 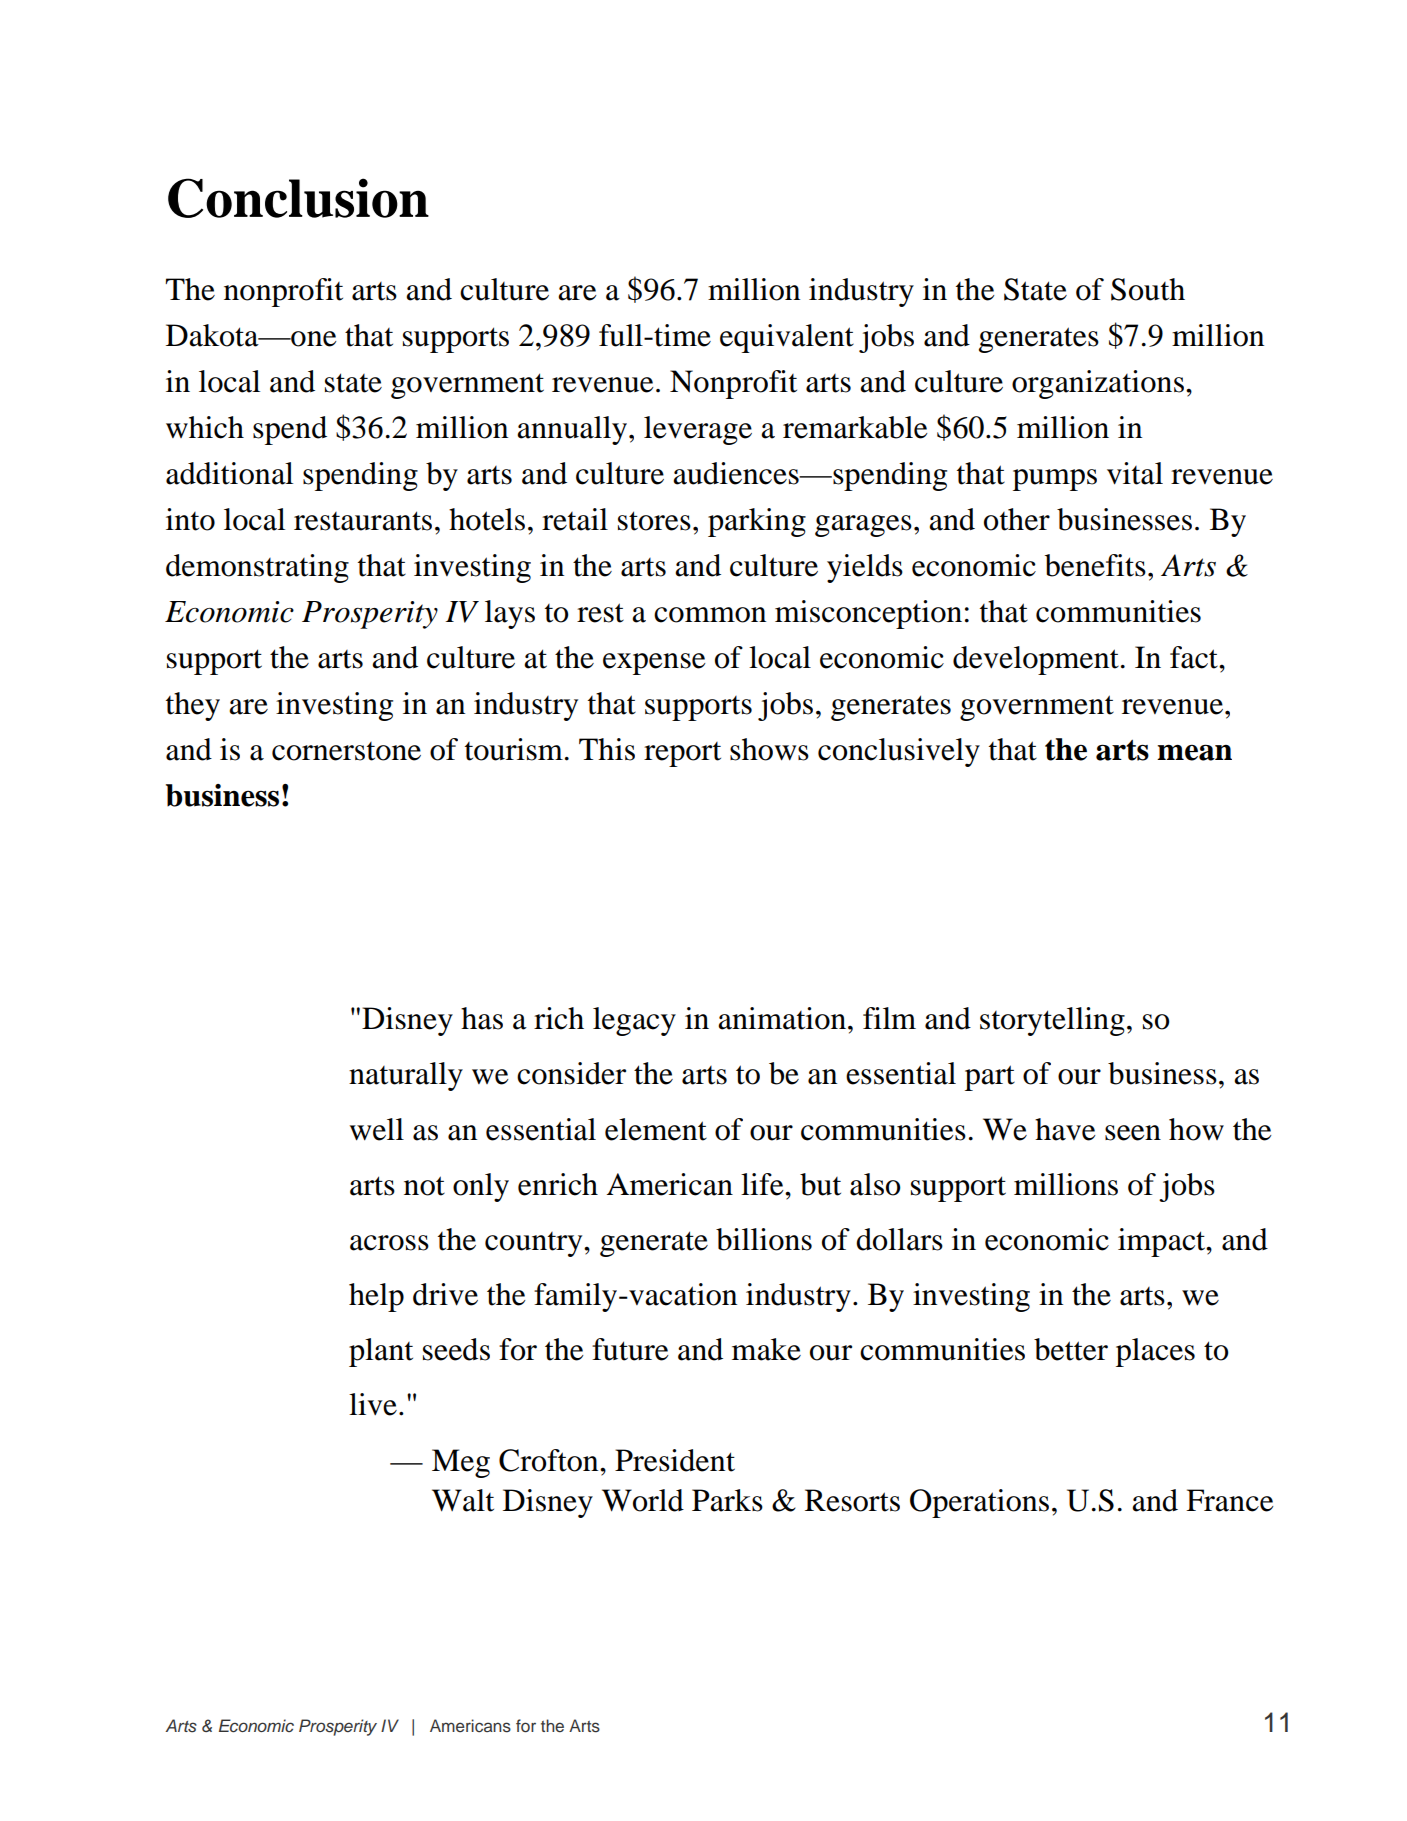 What do you see at coordinates (675, 1460) in the document?
I see `President` at bounding box center [675, 1460].
